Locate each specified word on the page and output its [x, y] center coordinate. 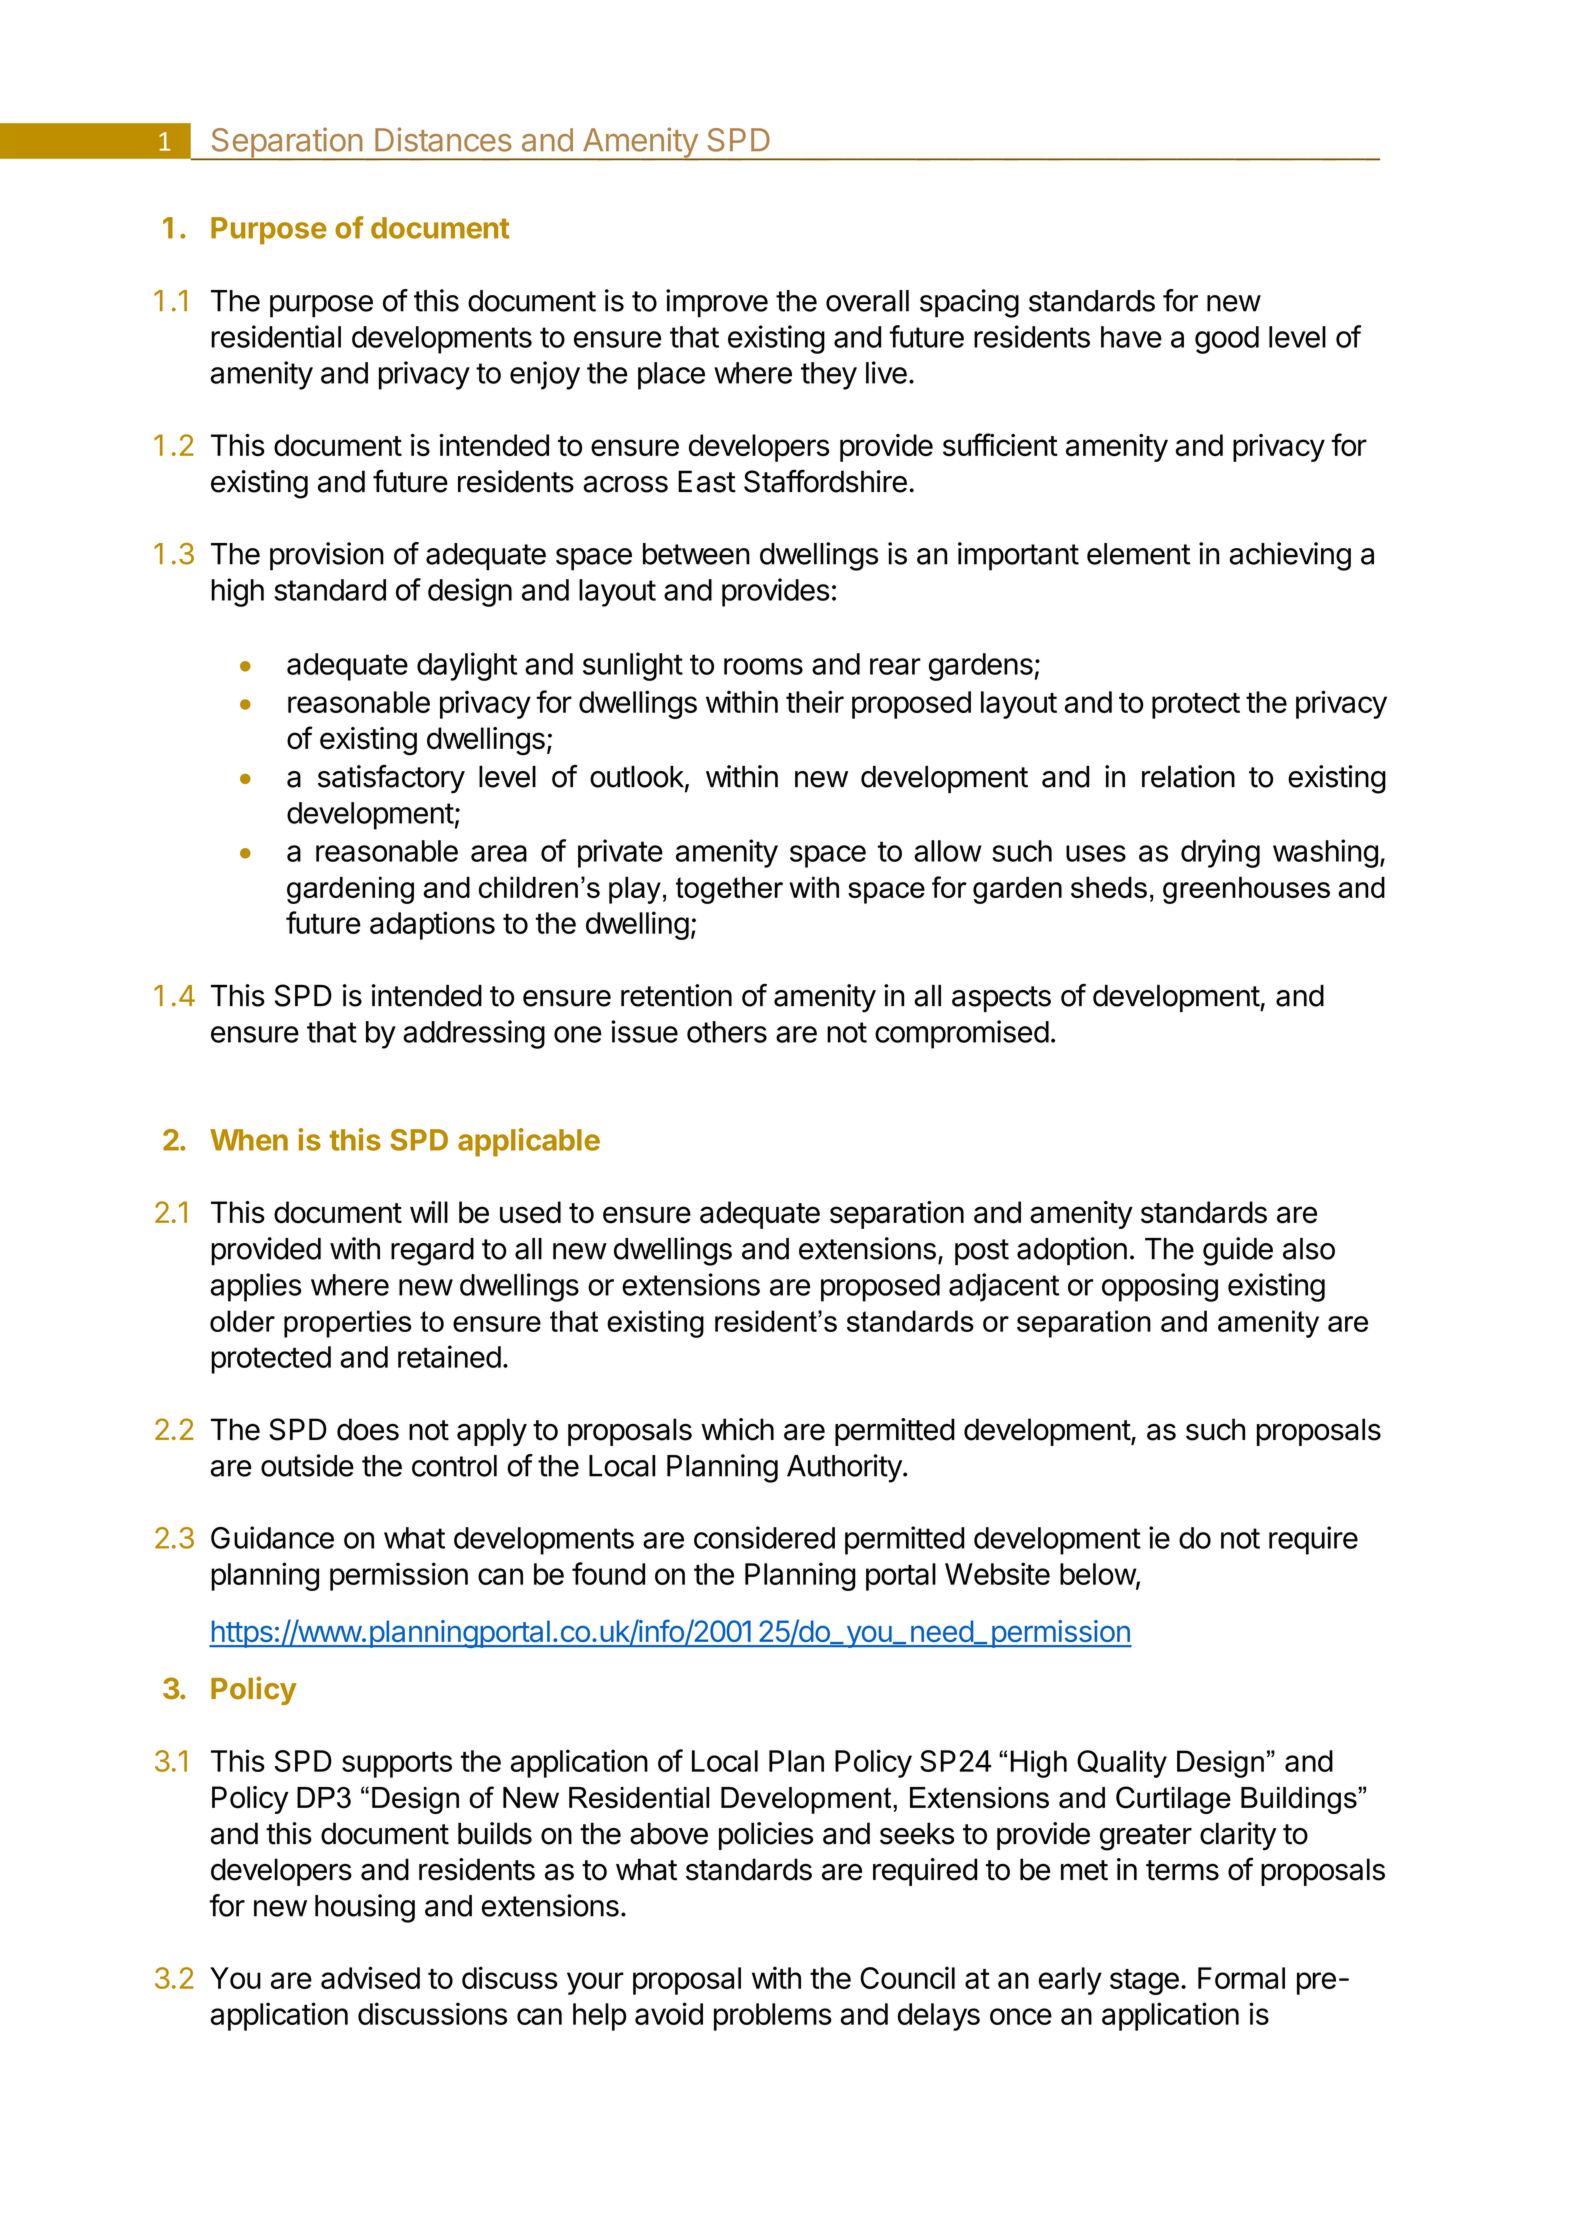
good [1227, 340]
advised [370, 1977]
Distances [443, 139]
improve [717, 303]
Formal [1241, 1978]
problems [773, 2017]
